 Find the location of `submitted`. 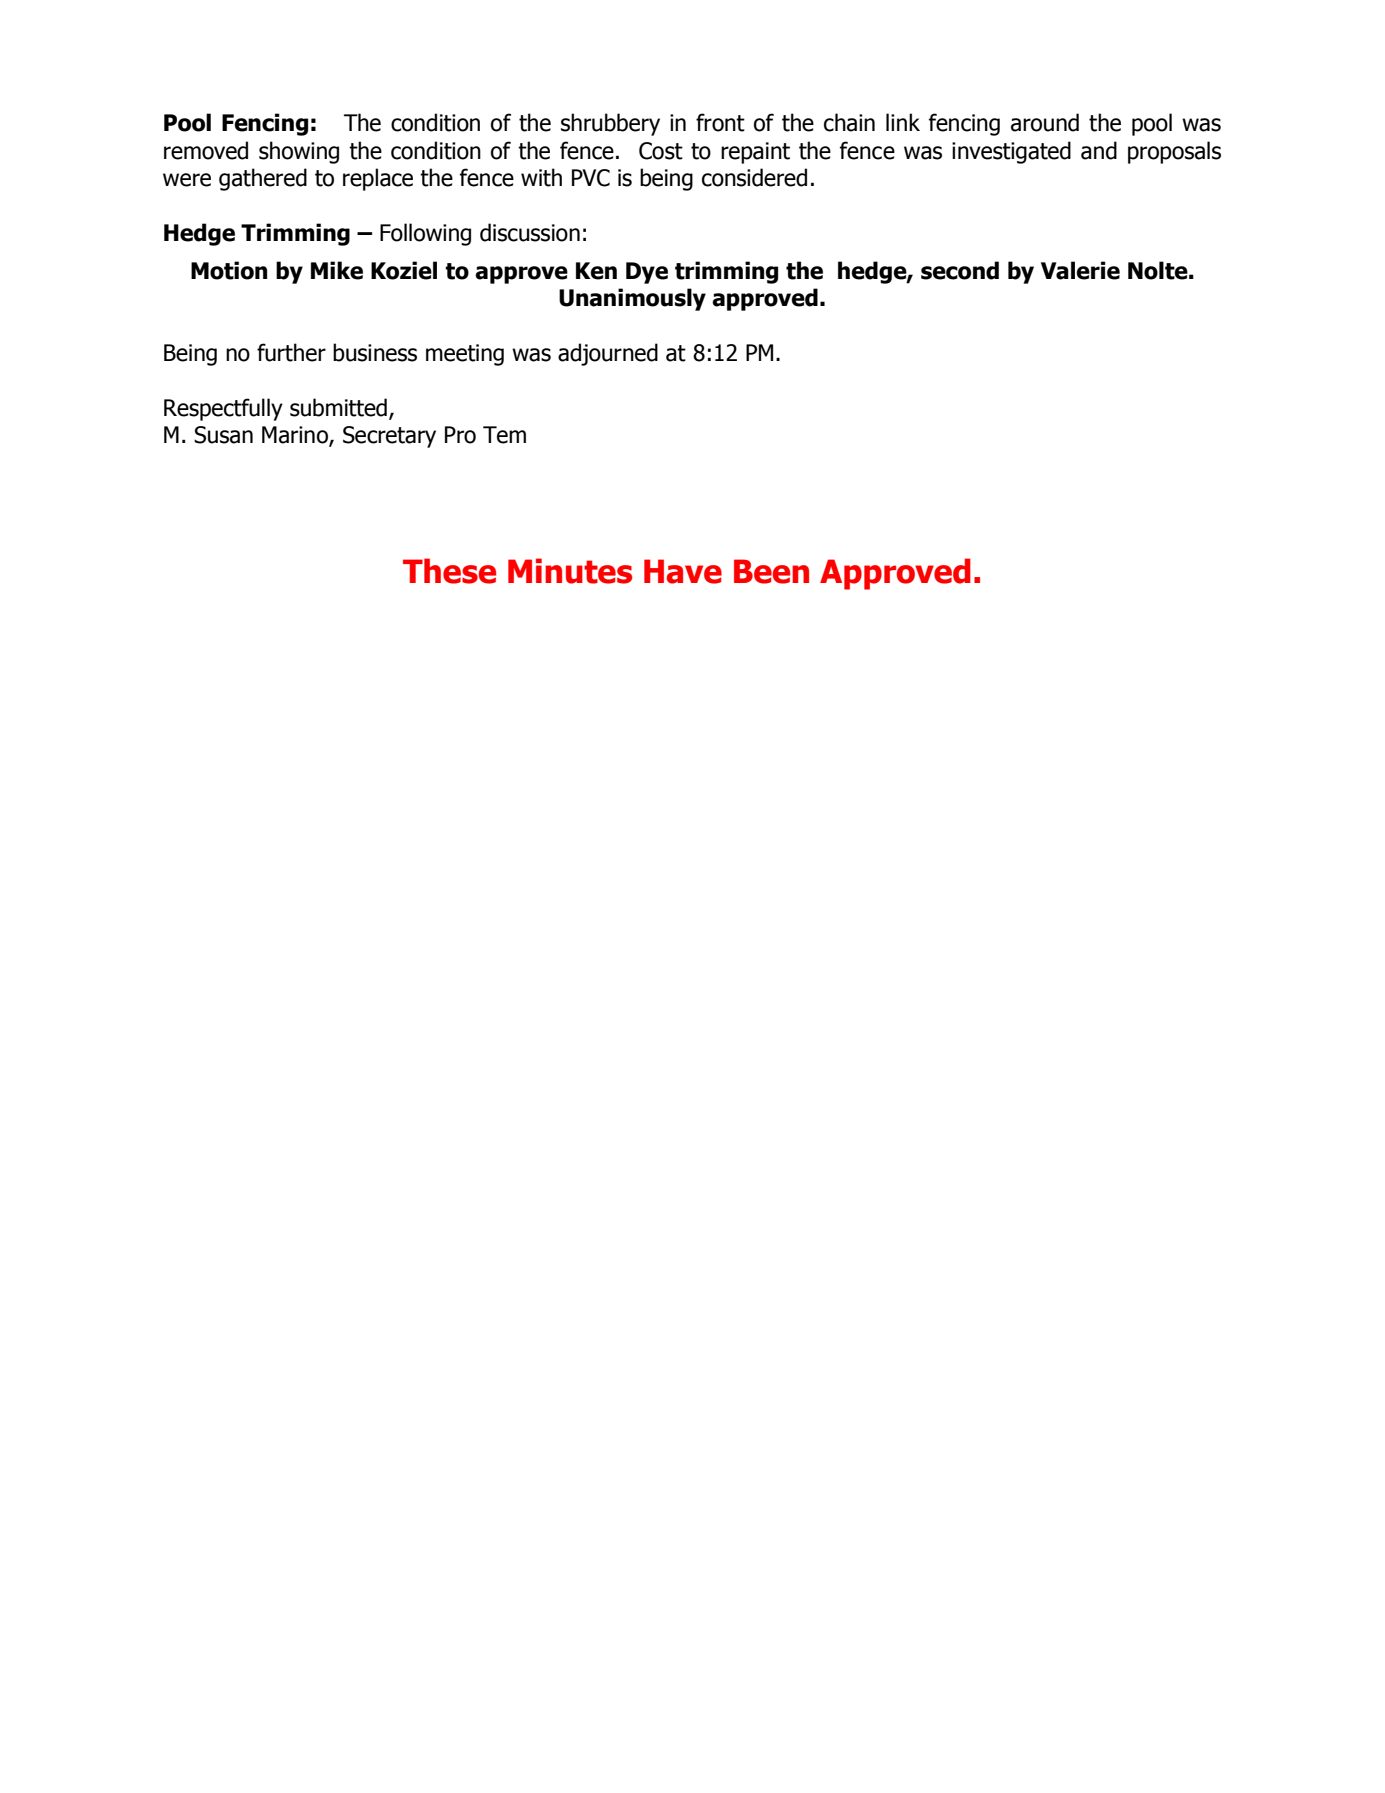

submitted is located at coordinates (338, 407).
